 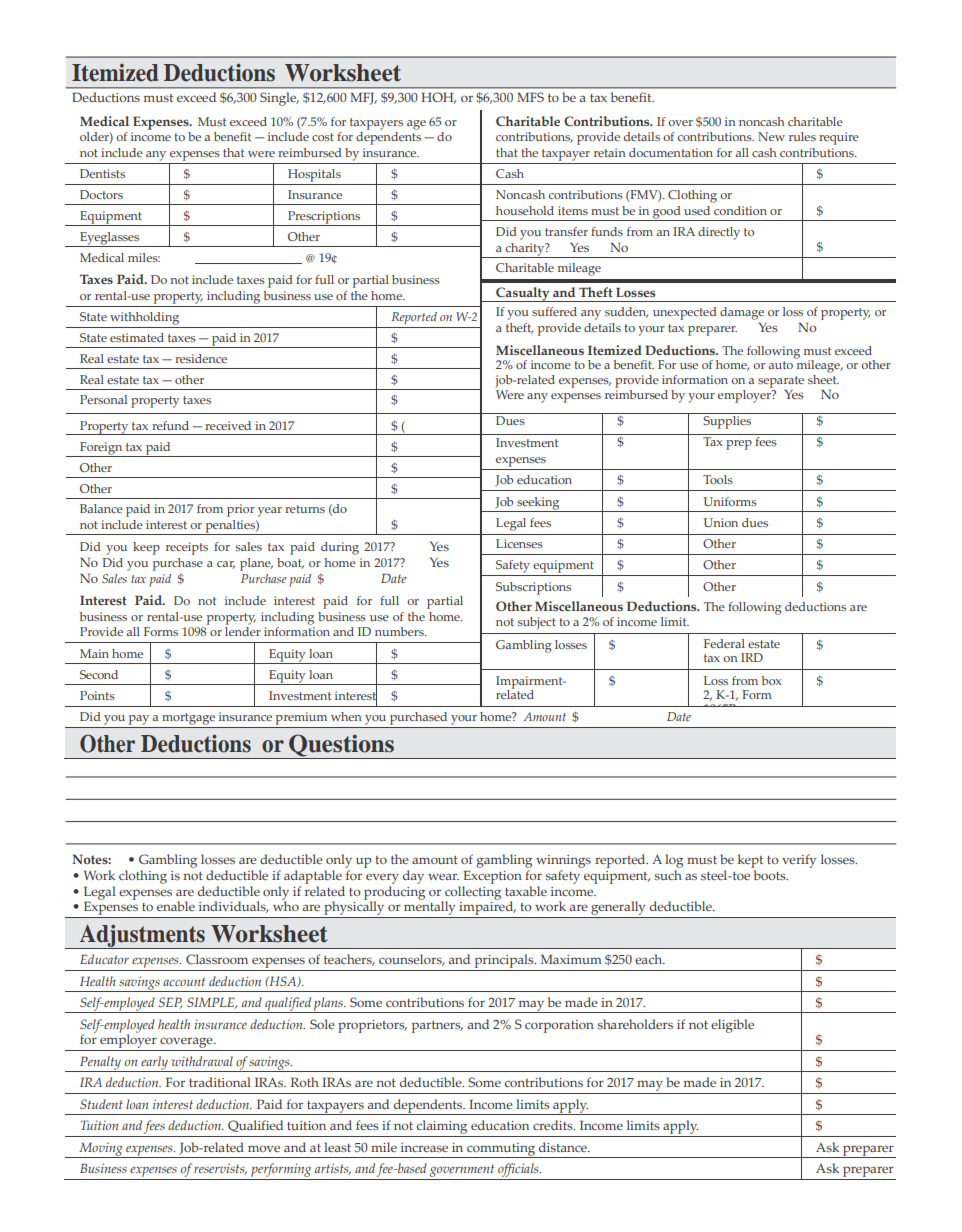 I want to click on prior, so click(x=241, y=510).
